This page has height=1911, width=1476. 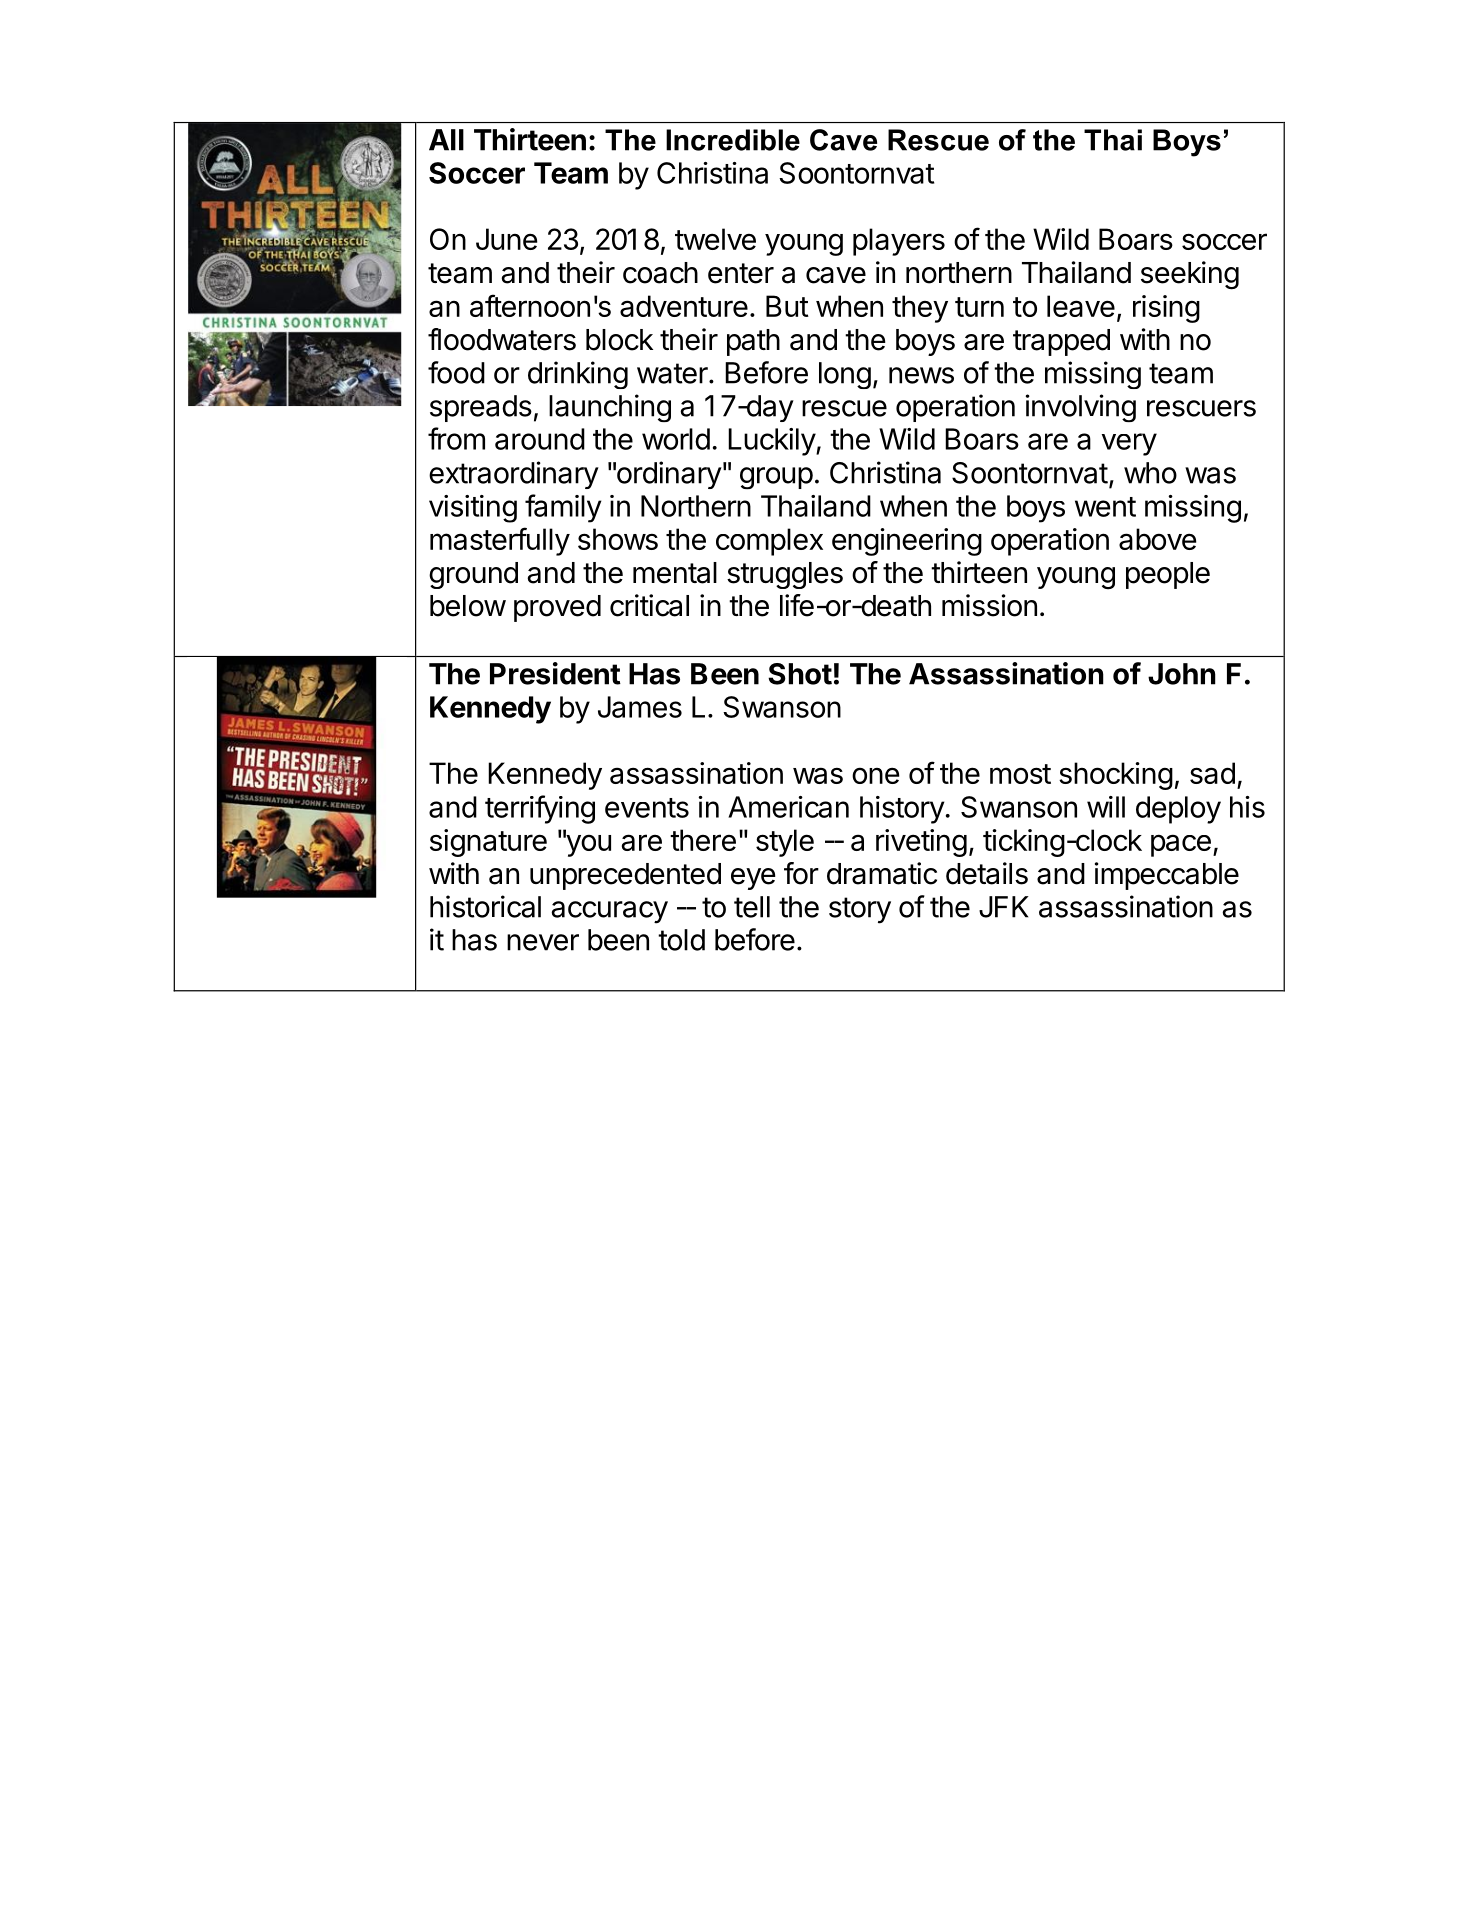 I want to click on President, so click(x=555, y=673).
